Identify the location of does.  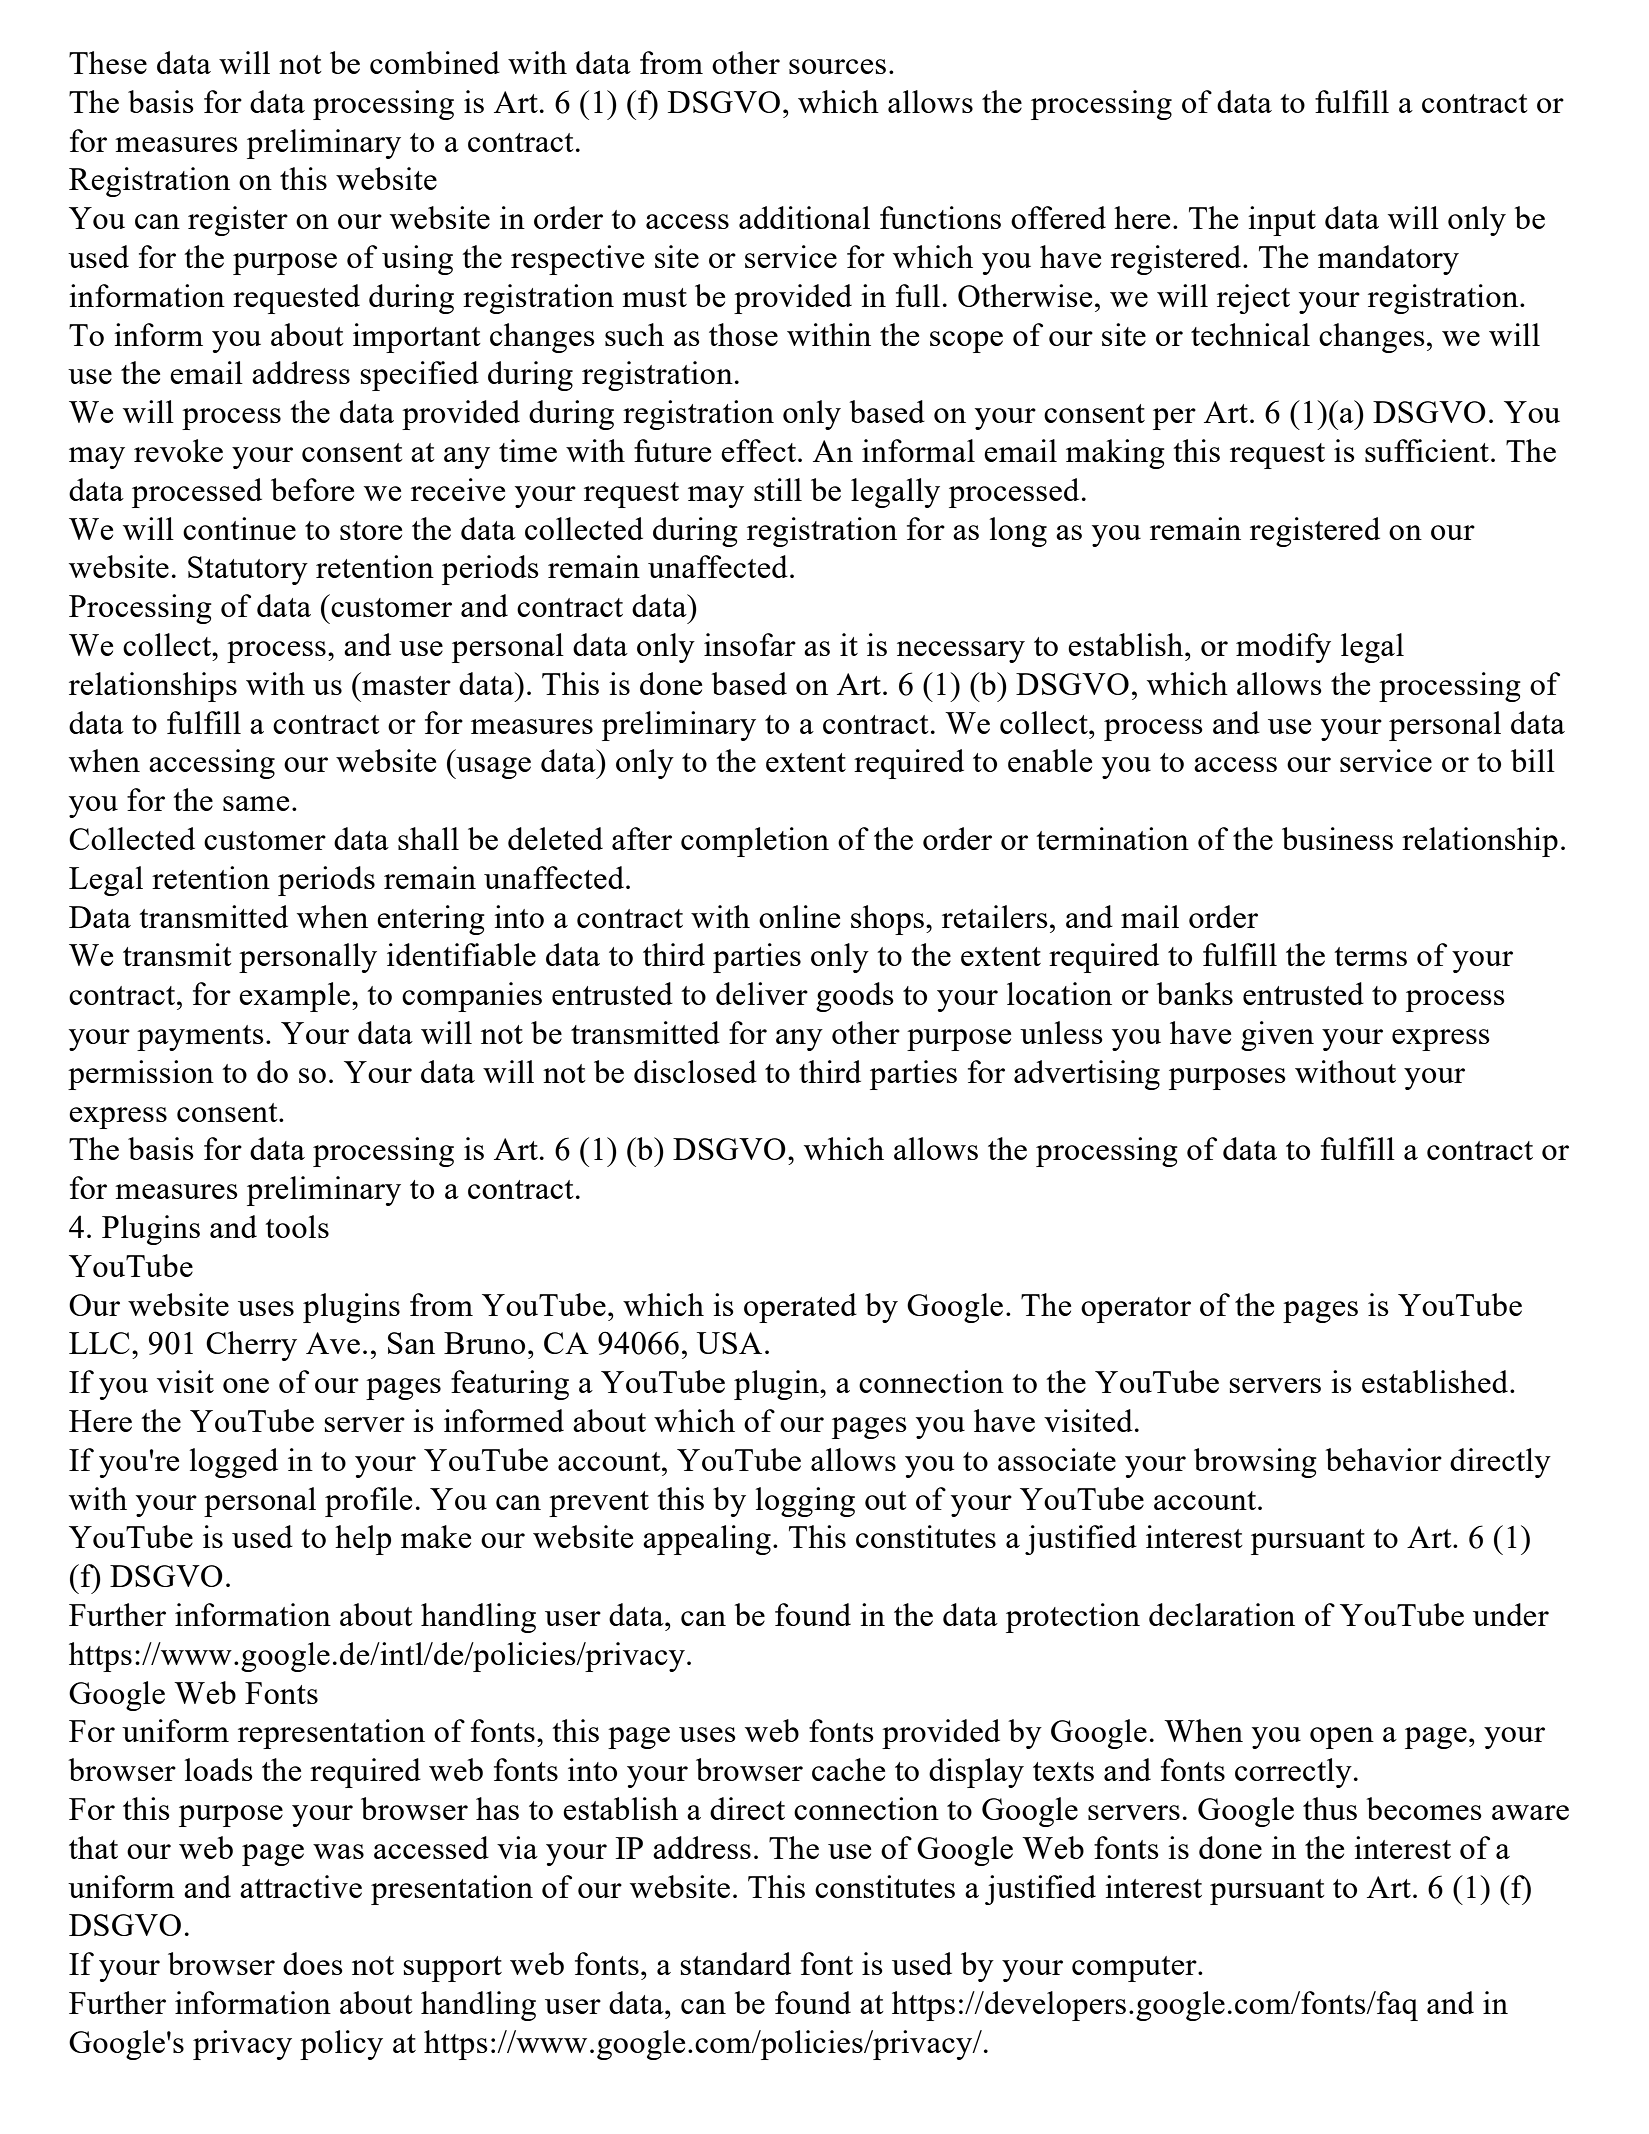
(313, 1963).
